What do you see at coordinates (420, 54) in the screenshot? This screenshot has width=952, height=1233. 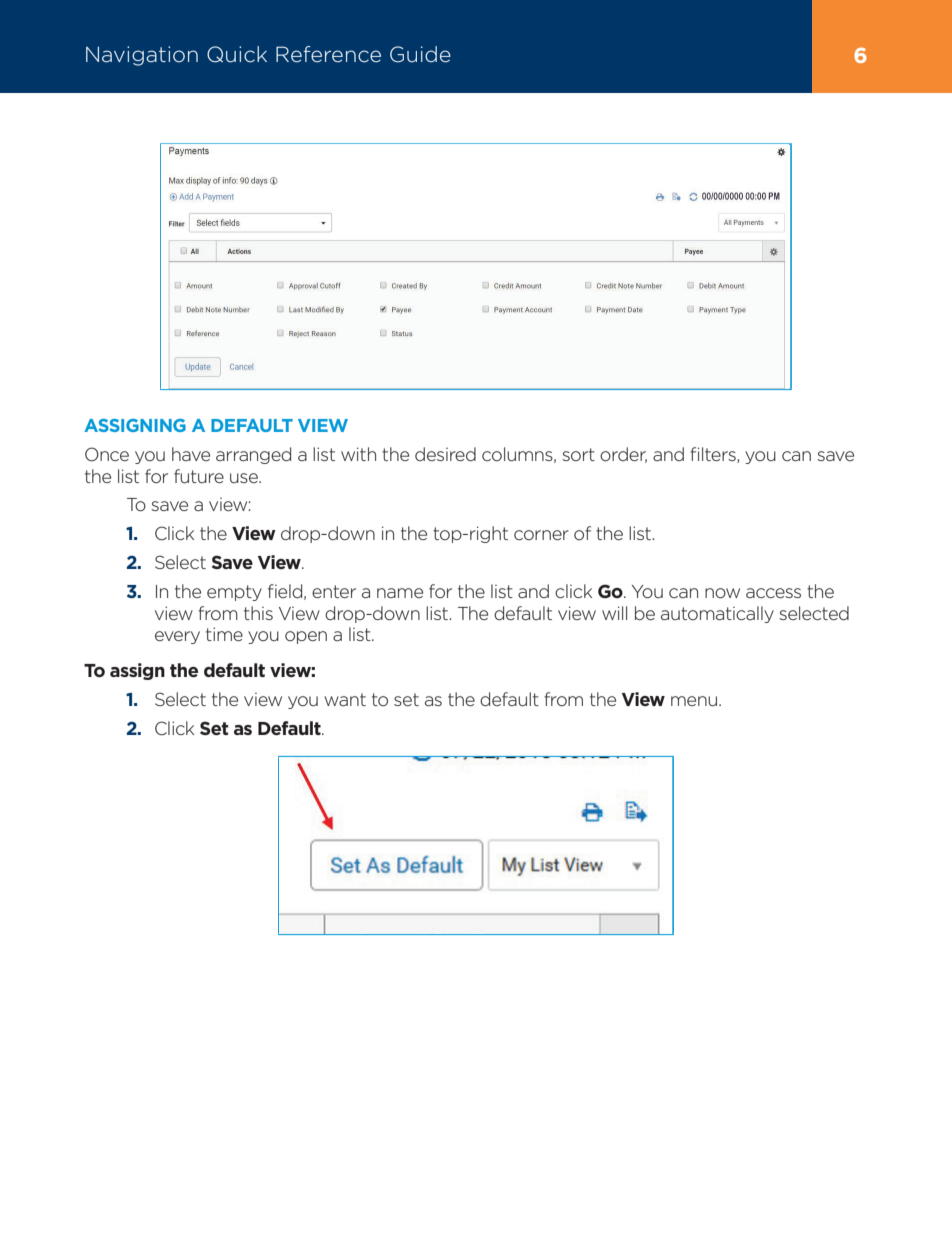 I see `Guide` at bounding box center [420, 54].
